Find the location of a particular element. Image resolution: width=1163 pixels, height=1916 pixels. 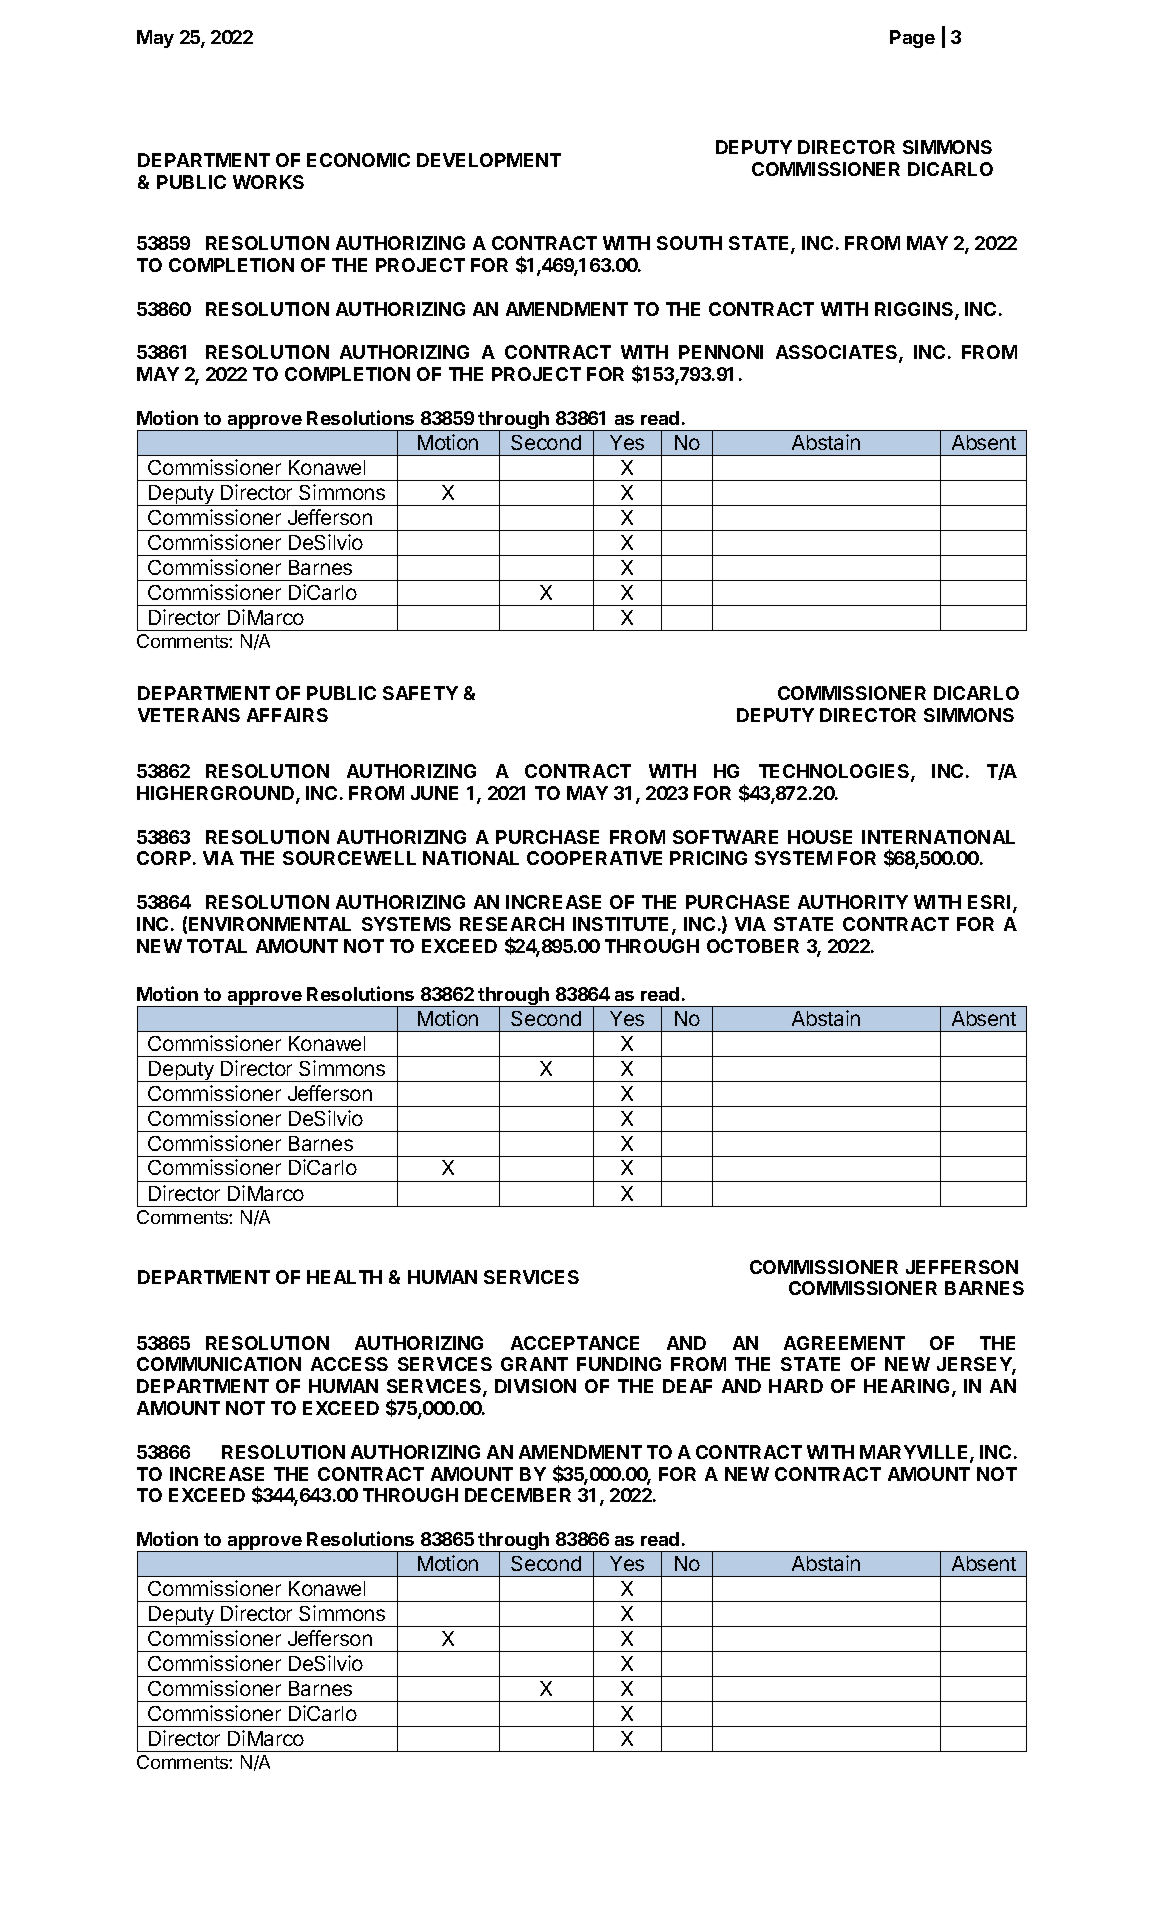

WORKS is located at coordinates (268, 182).
